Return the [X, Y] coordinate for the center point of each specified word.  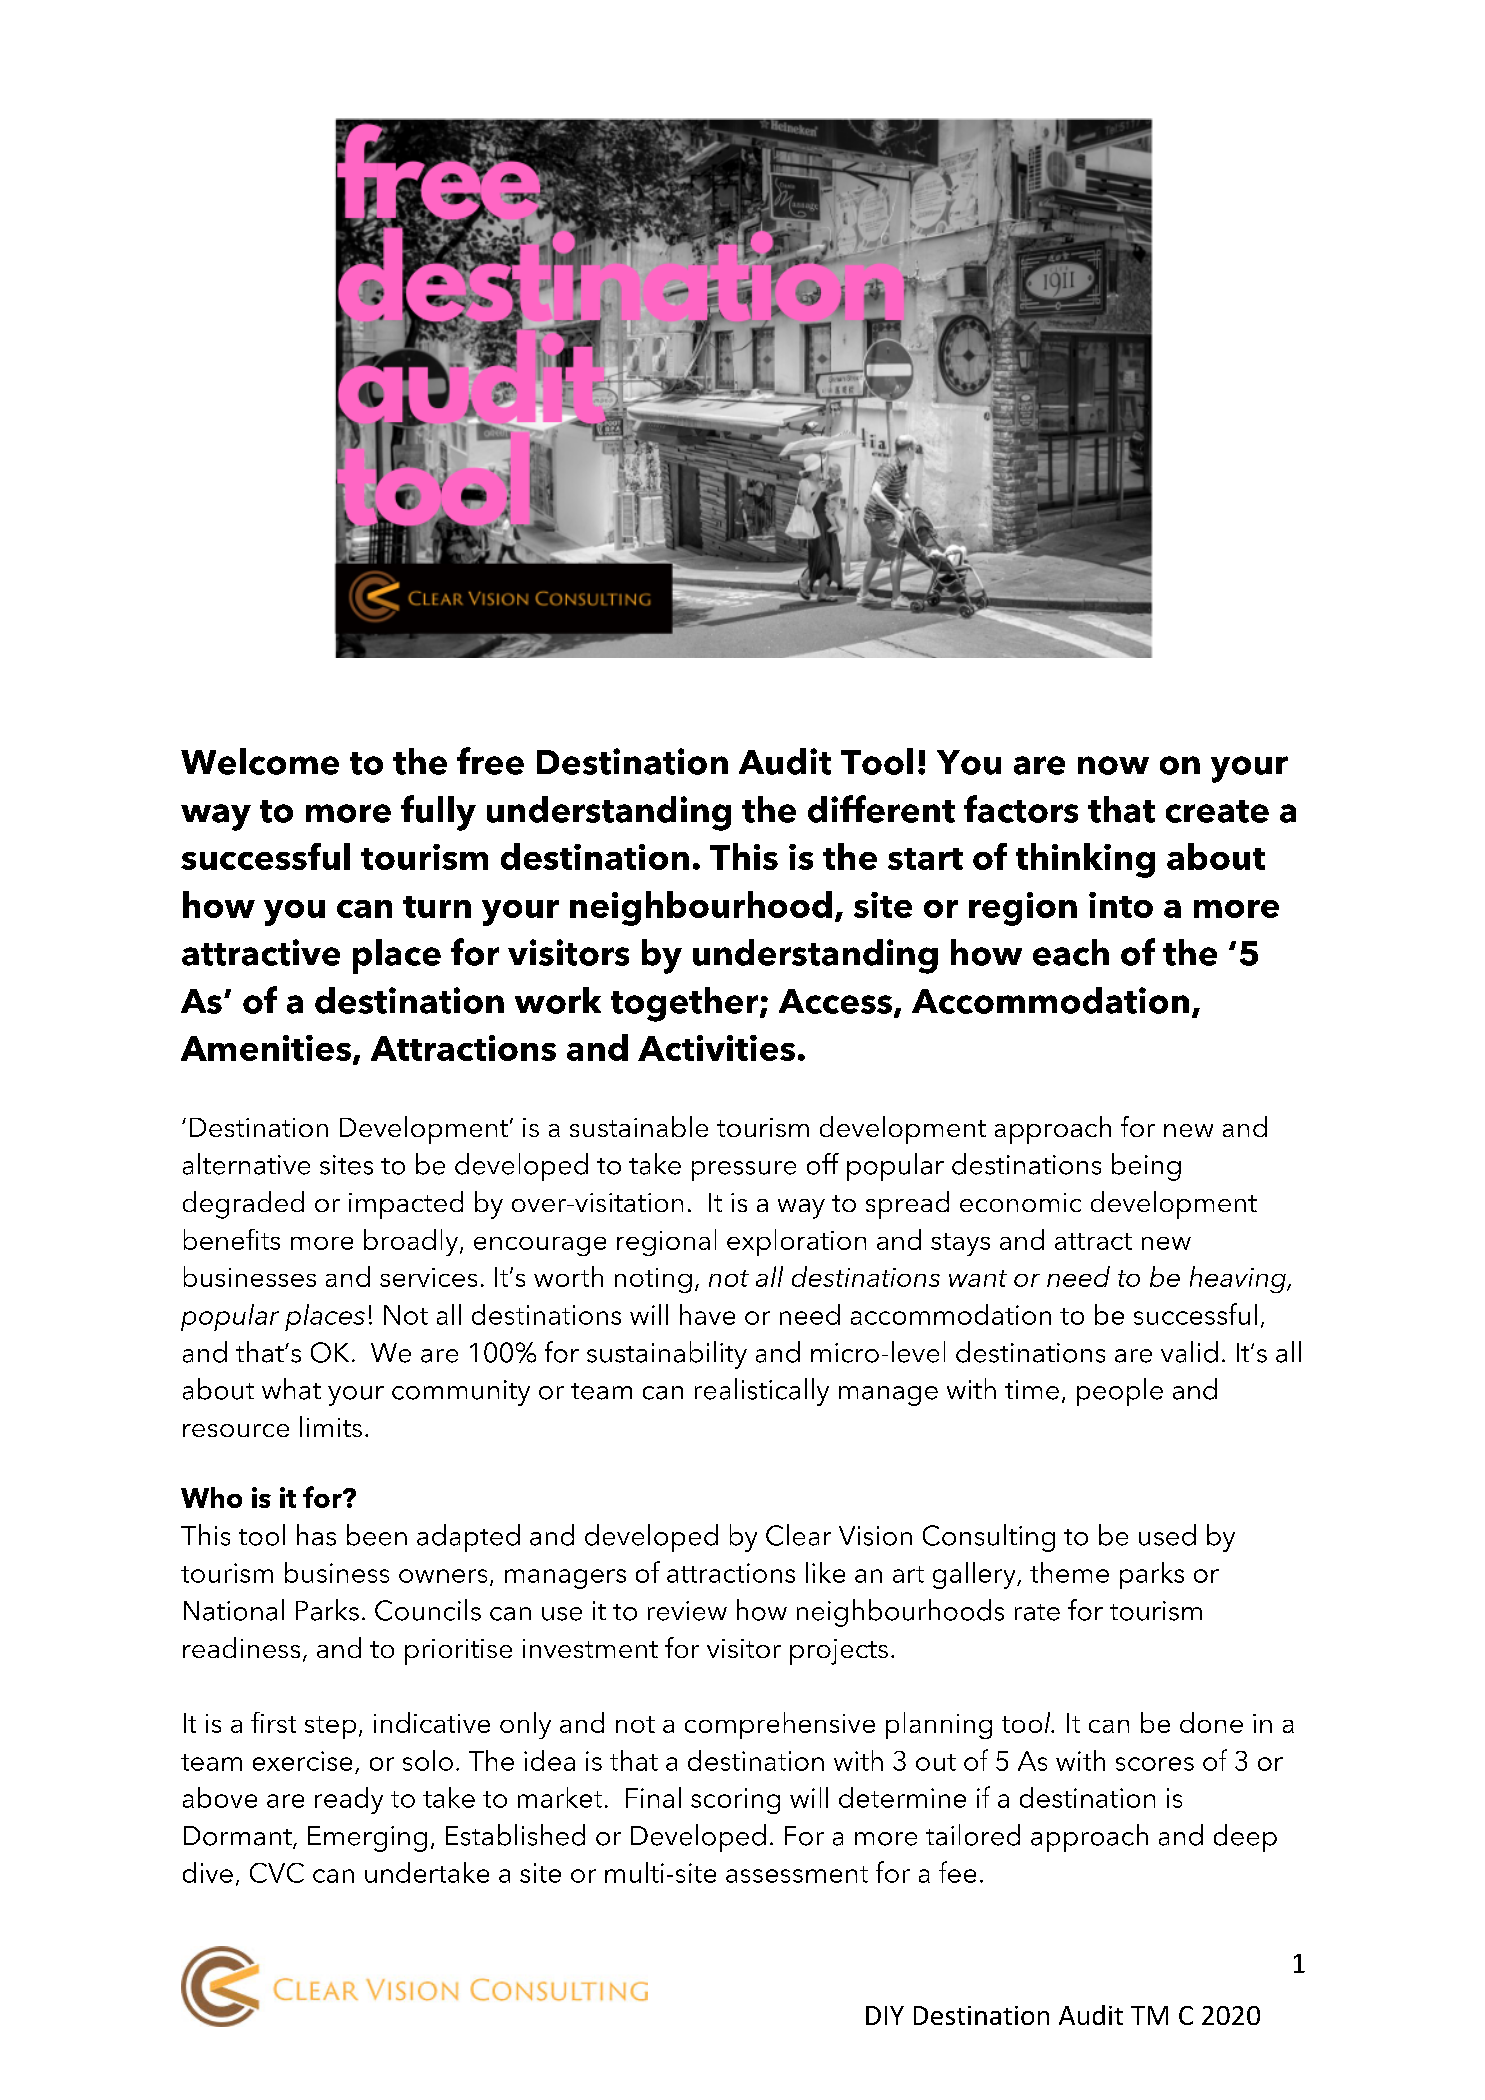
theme [1069, 1572]
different [881, 809]
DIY [885, 2015]
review [687, 1611]
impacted [406, 1205]
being [1146, 1167]
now [1113, 765]
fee [957, 1872]
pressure [744, 1171]
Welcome [260, 761]
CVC [277, 1873]
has [316, 1535]
